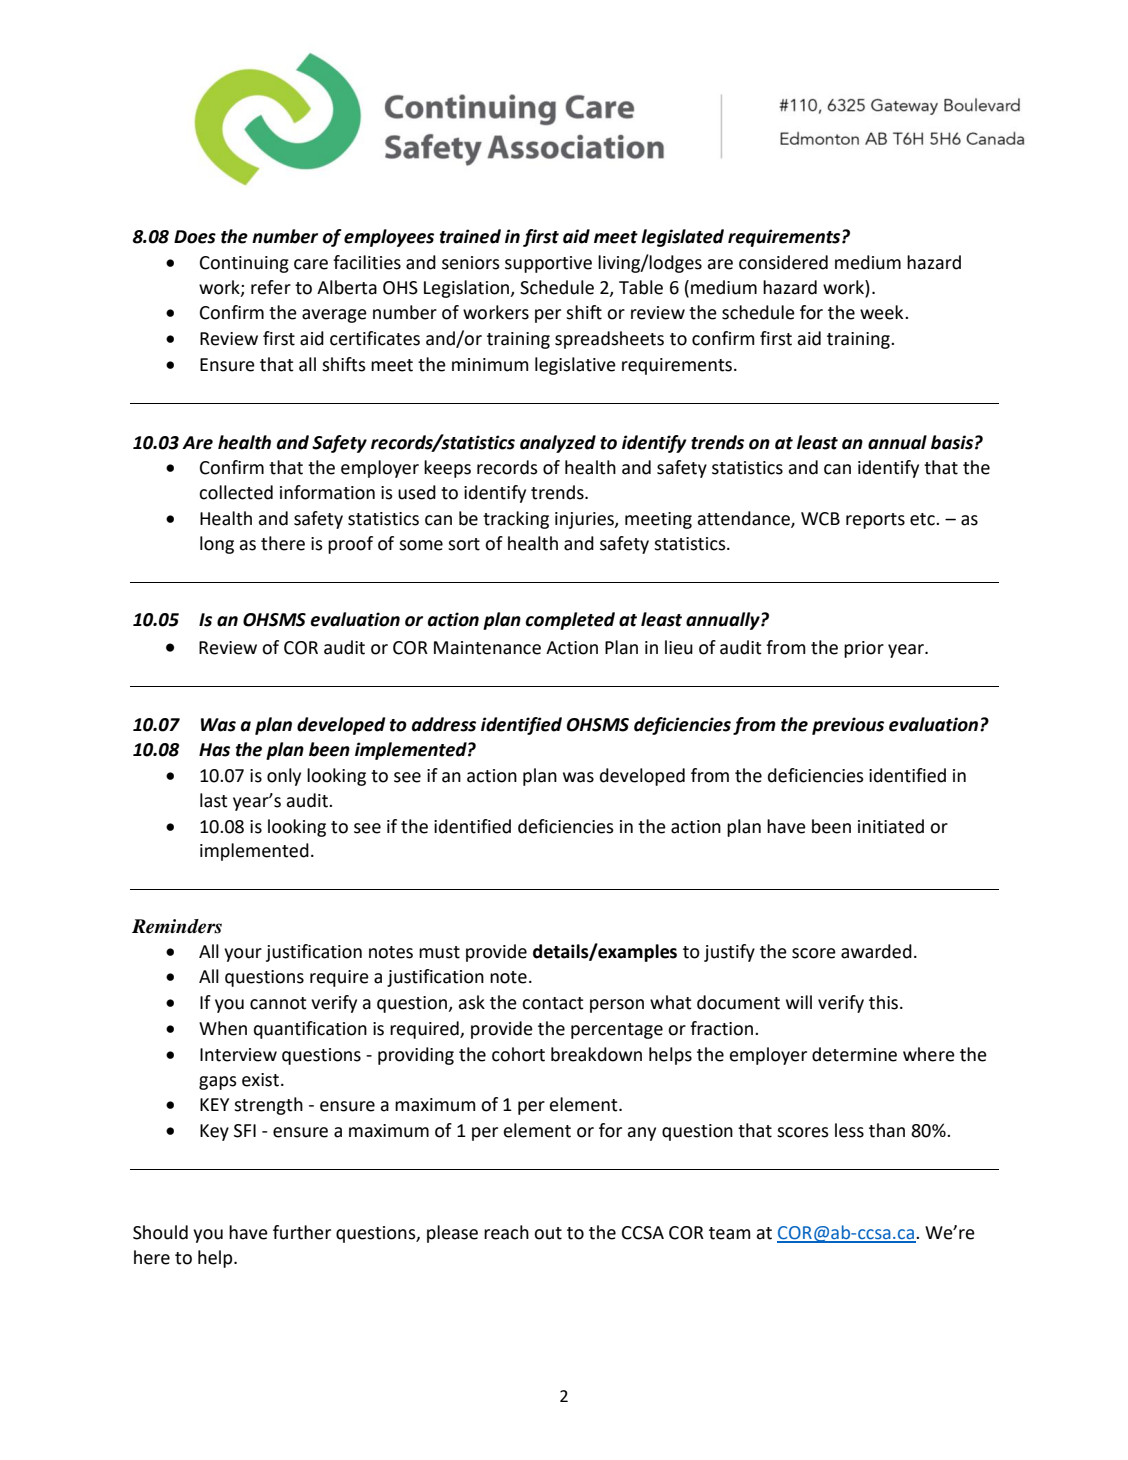 This image has height=1460, width=1128. What do you see at coordinates (244, 264) in the image?
I see `Continuing` at bounding box center [244, 264].
